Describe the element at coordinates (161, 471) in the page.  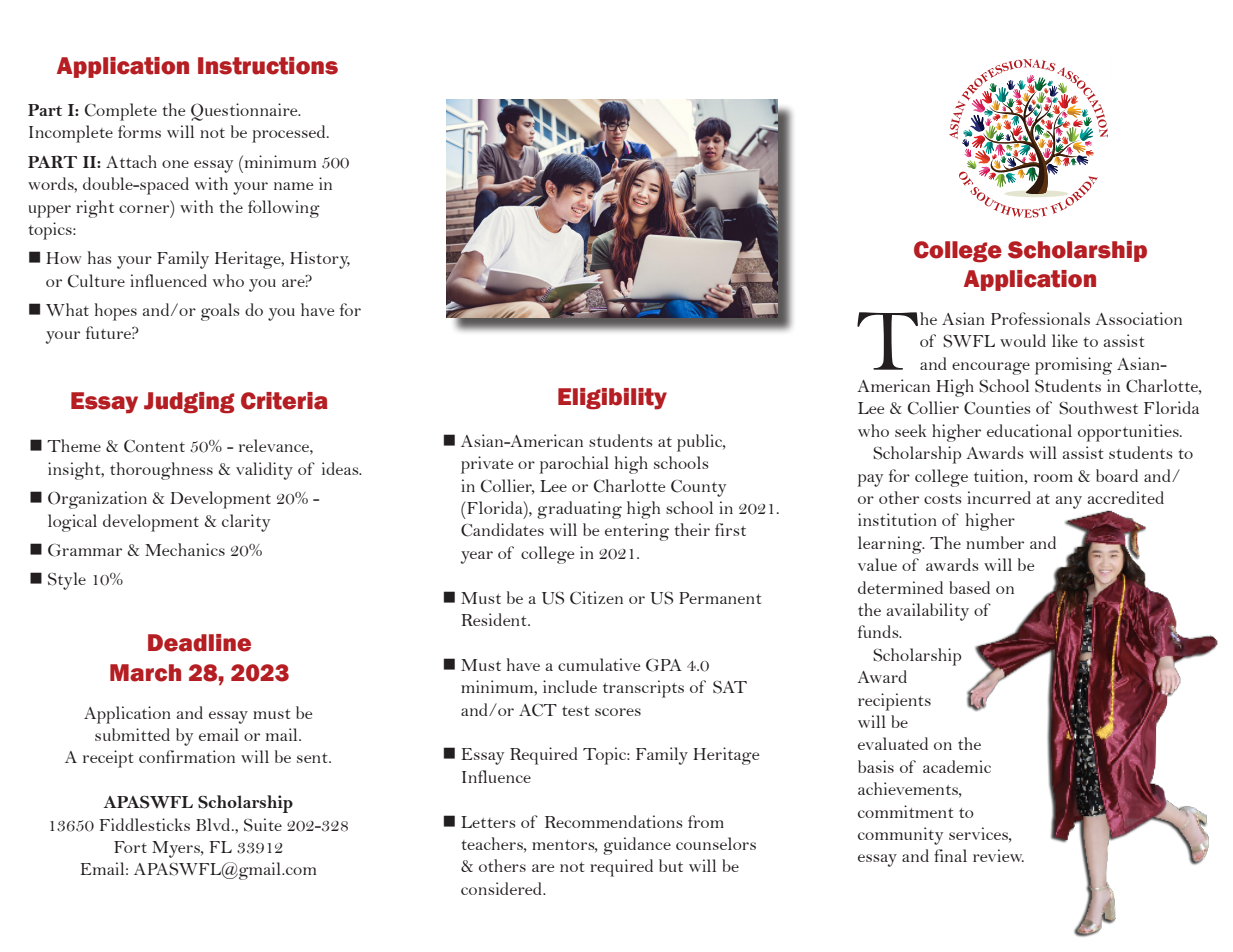
I see `thoroughness` at that location.
